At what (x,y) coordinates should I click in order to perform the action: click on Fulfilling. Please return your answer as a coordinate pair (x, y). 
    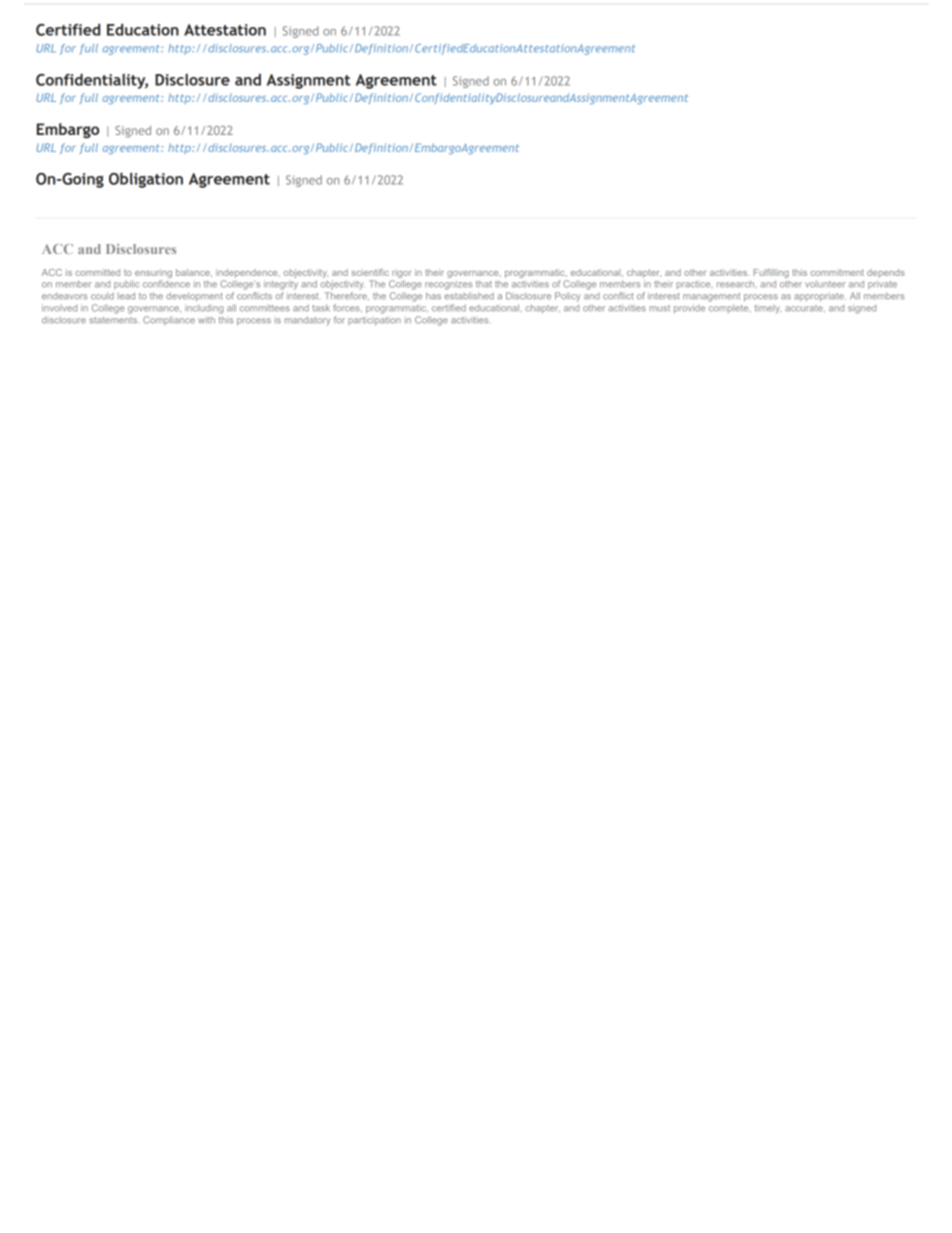
    Looking at the image, I should click on (771, 273).
